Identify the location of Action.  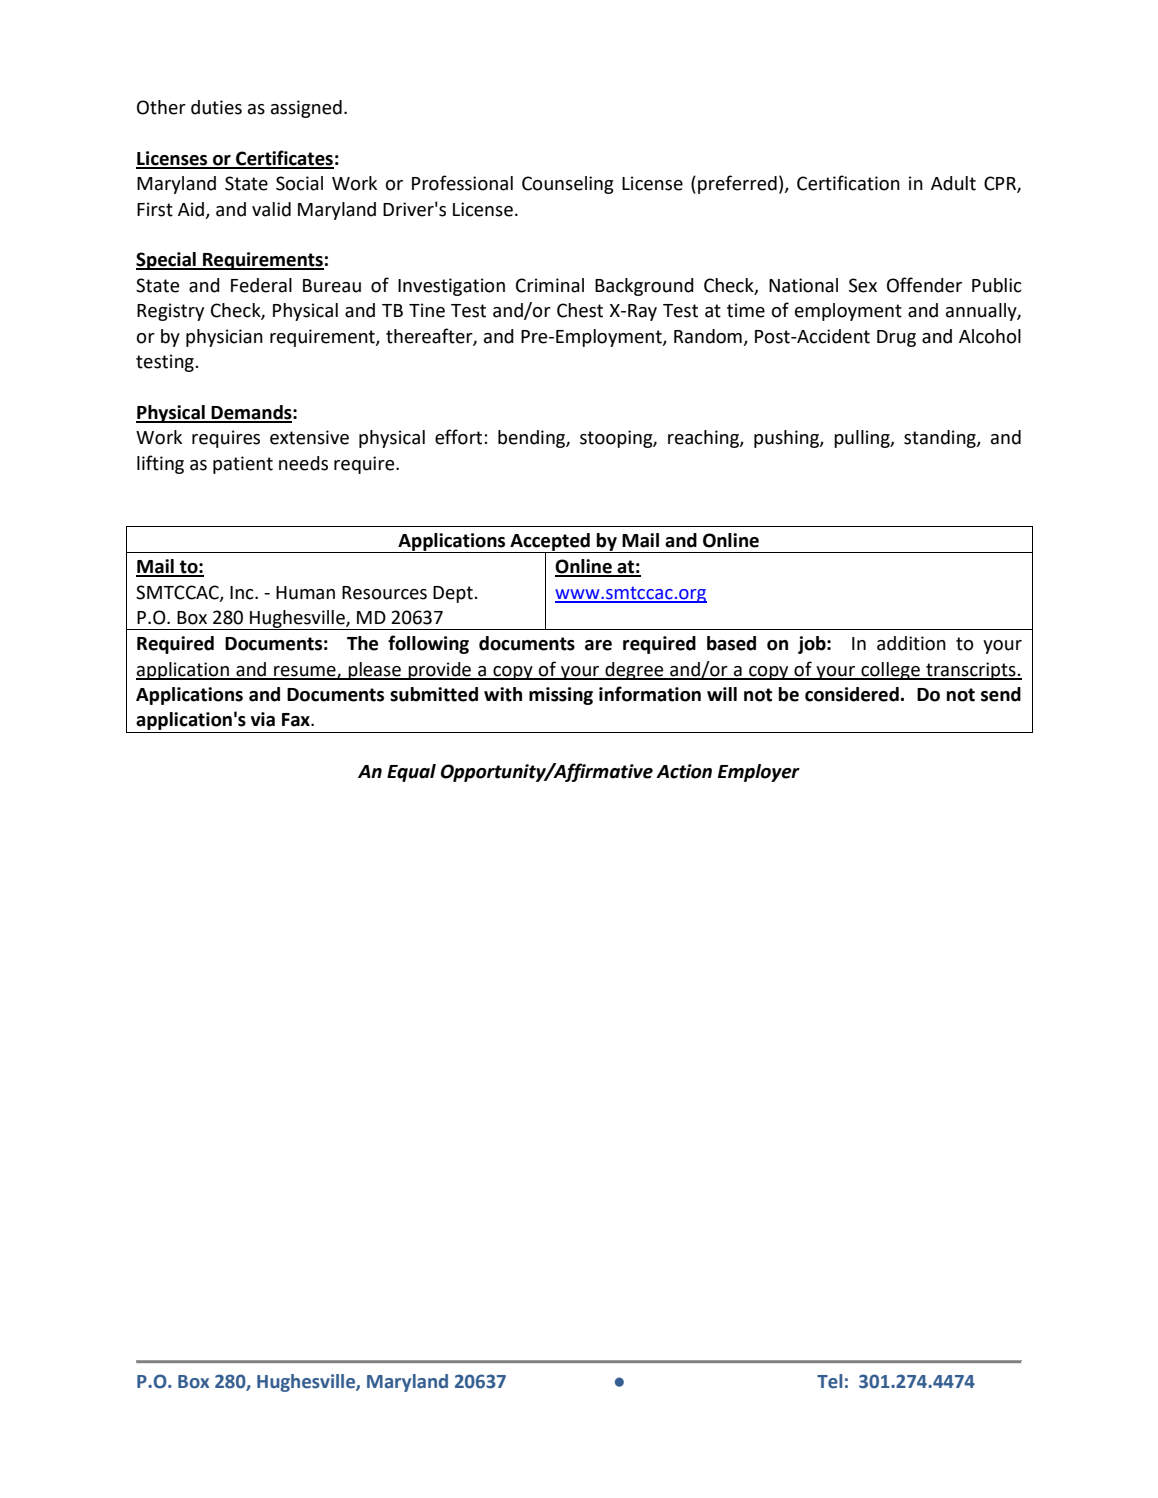
(684, 771).
